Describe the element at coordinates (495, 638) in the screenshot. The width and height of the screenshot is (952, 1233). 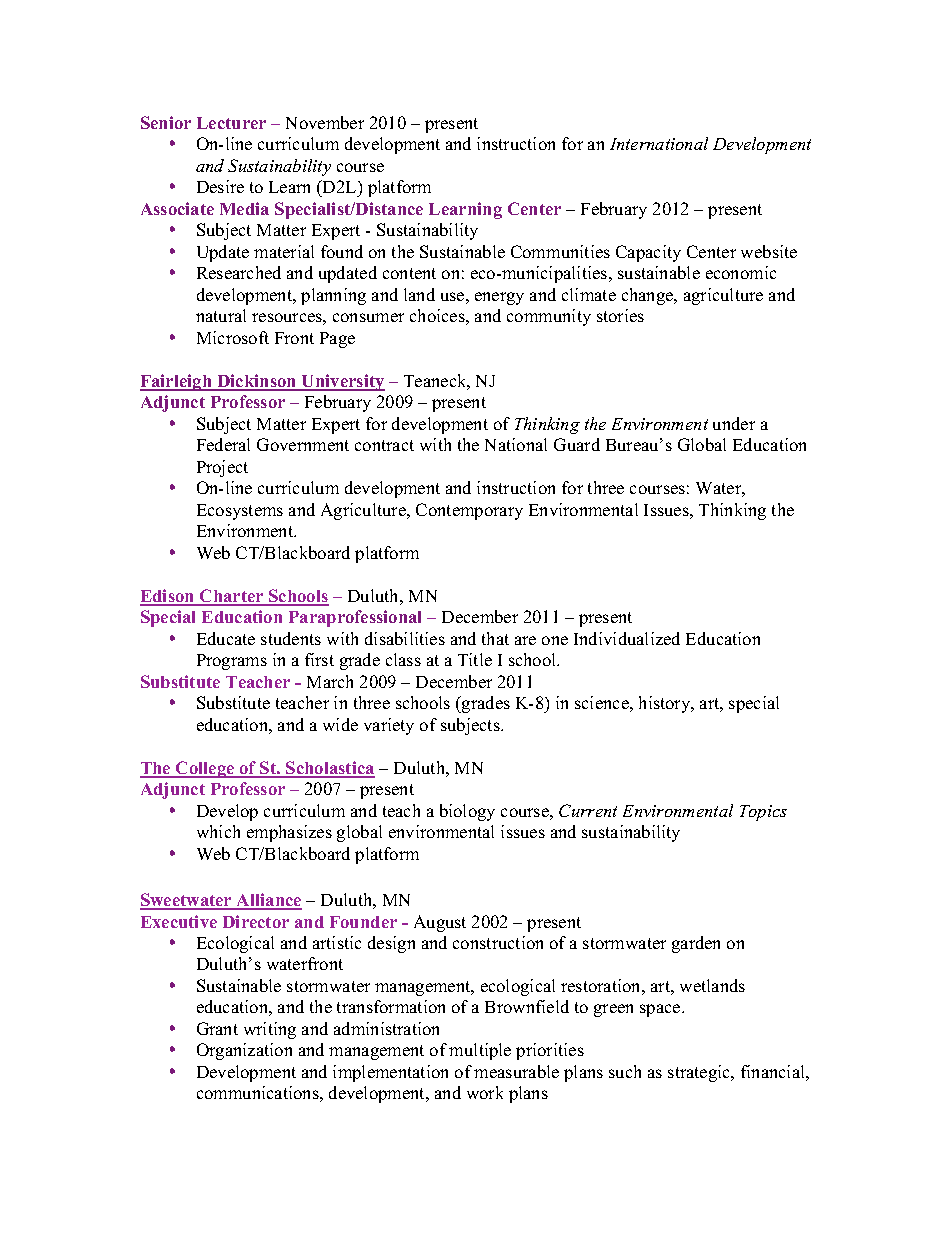
I see `that` at that location.
